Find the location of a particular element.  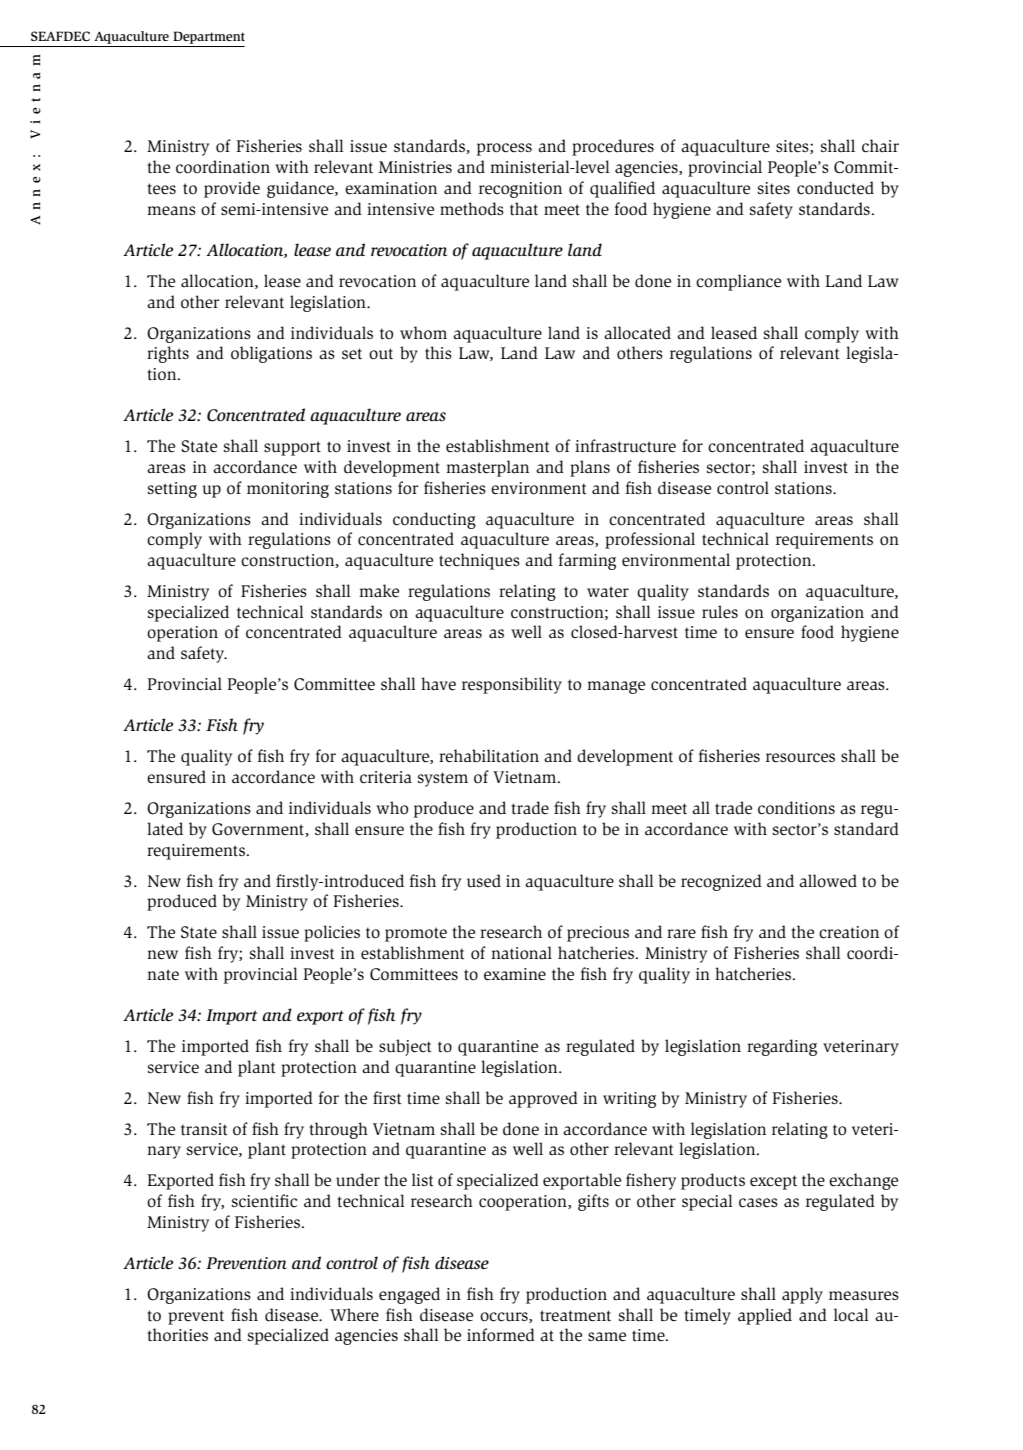

used is located at coordinates (484, 881).
